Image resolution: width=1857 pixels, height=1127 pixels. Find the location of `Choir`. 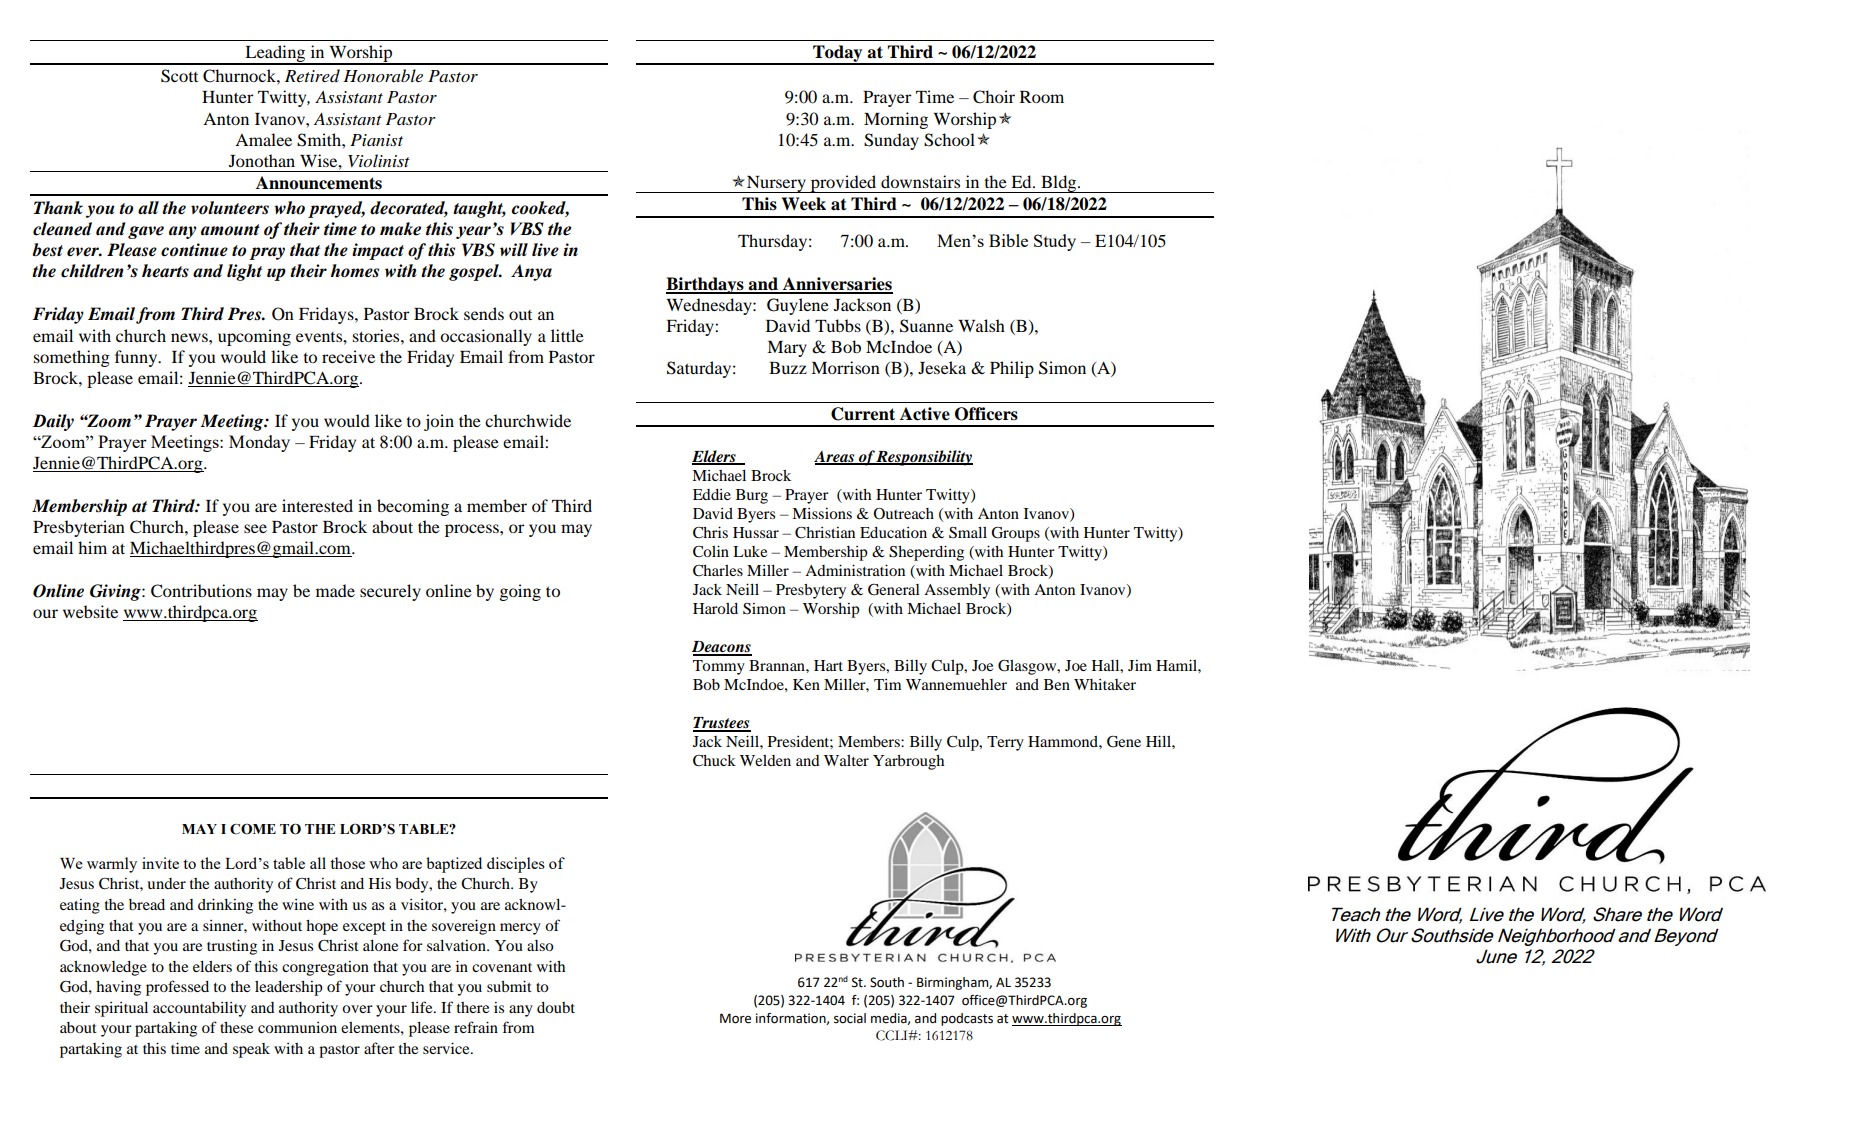

Choir is located at coordinates (994, 97).
